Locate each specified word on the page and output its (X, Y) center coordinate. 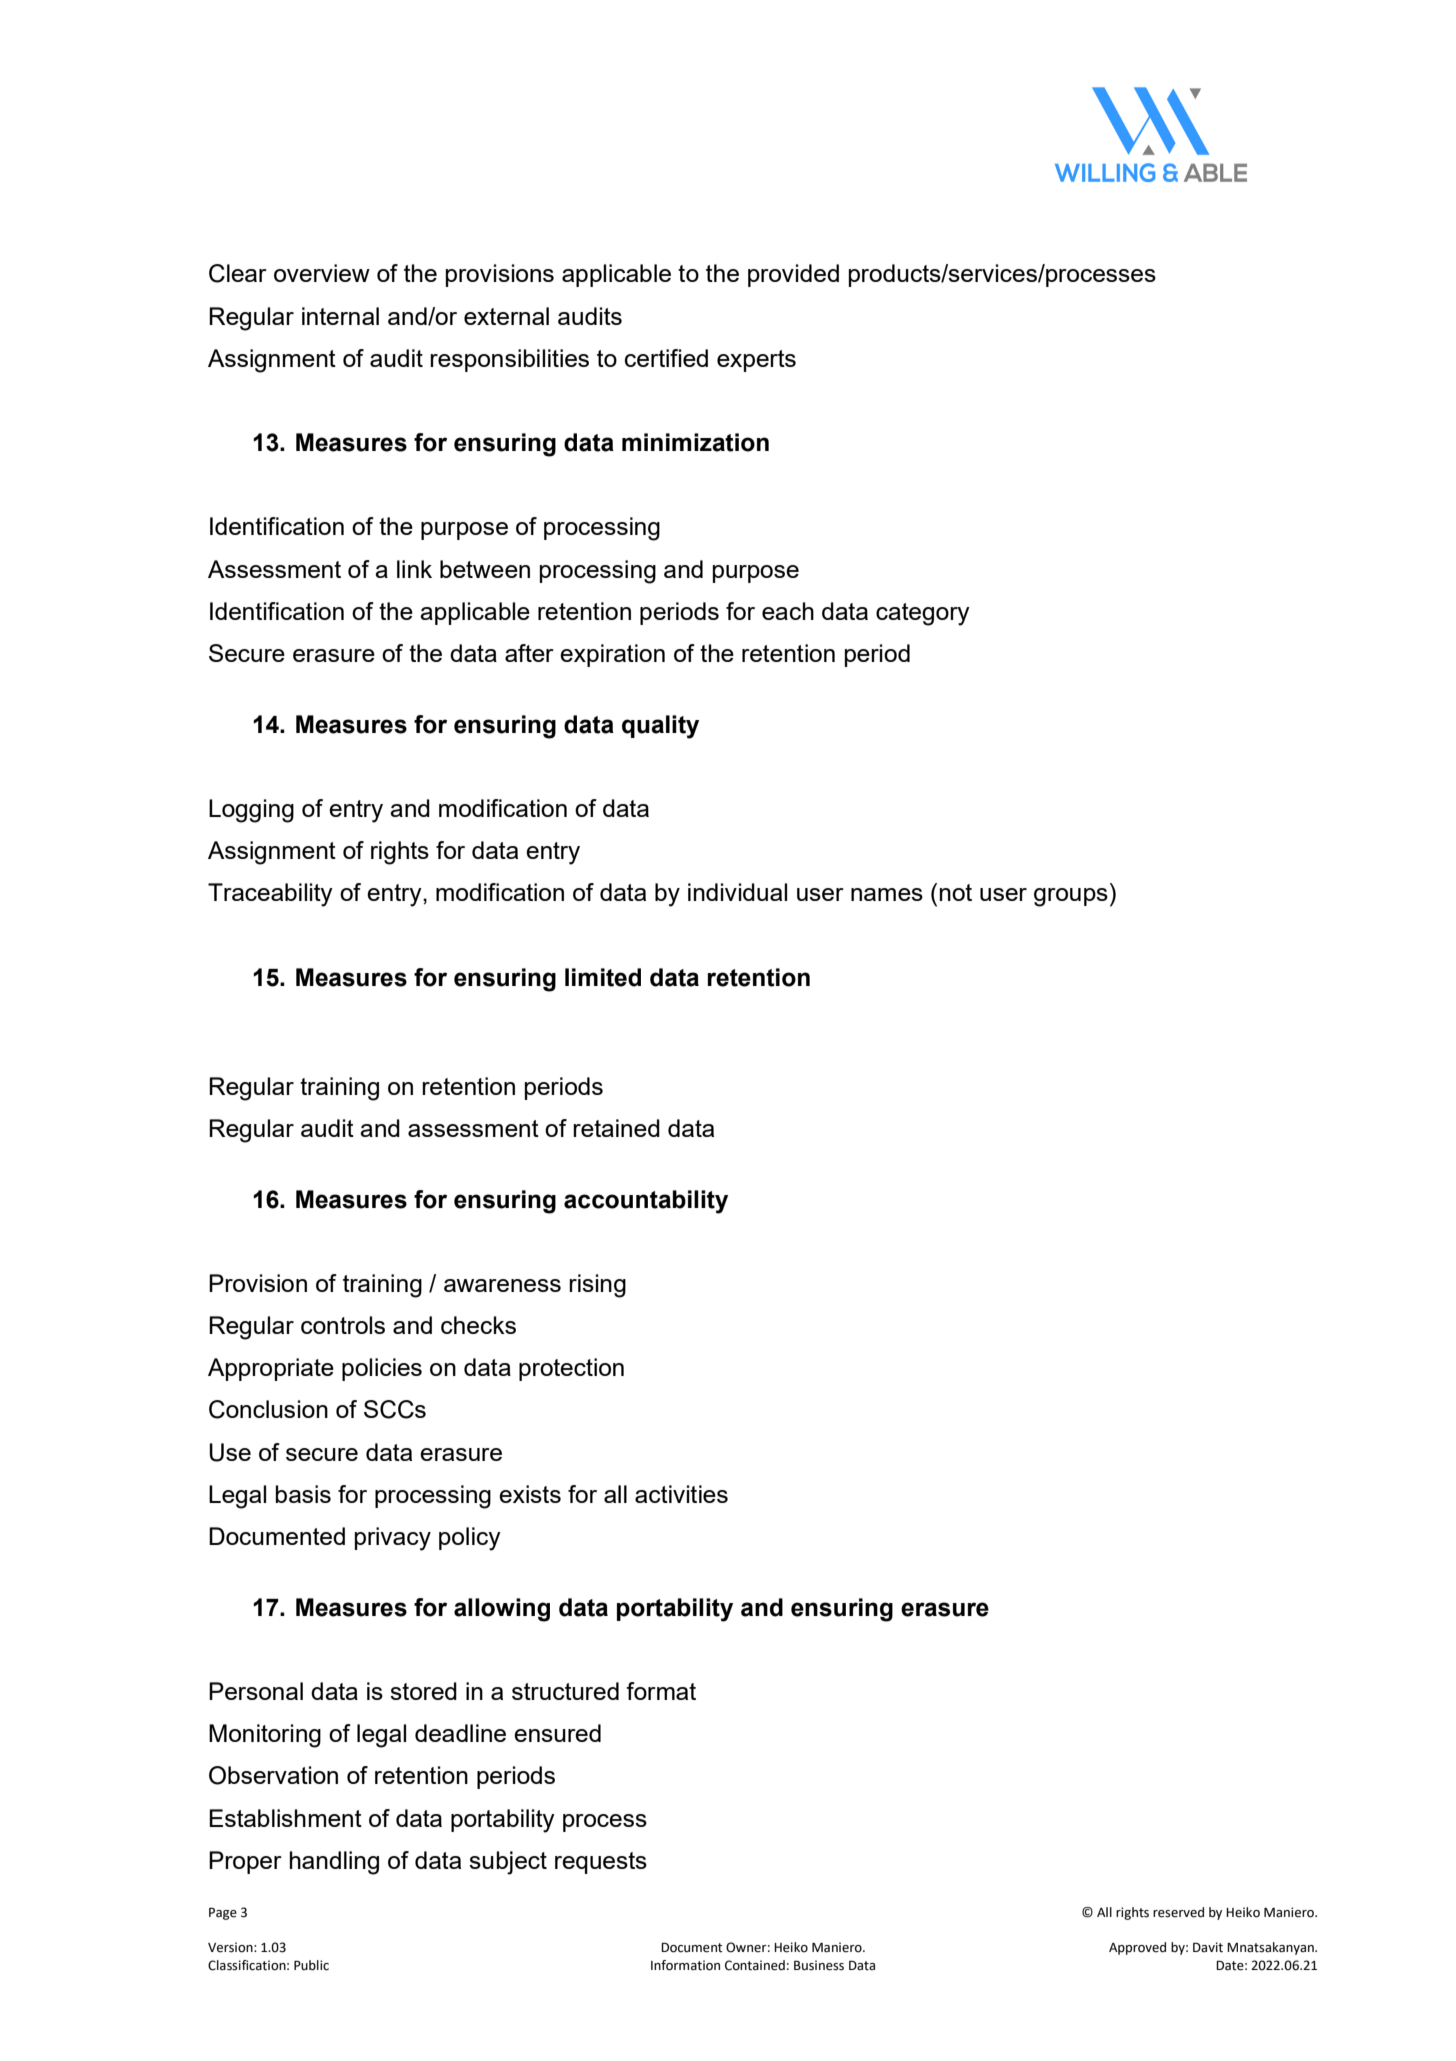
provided (793, 275)
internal (340, 316)
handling (334, 1863)
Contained (755, 1965)
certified (666, 358)
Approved (1137, 1948)
